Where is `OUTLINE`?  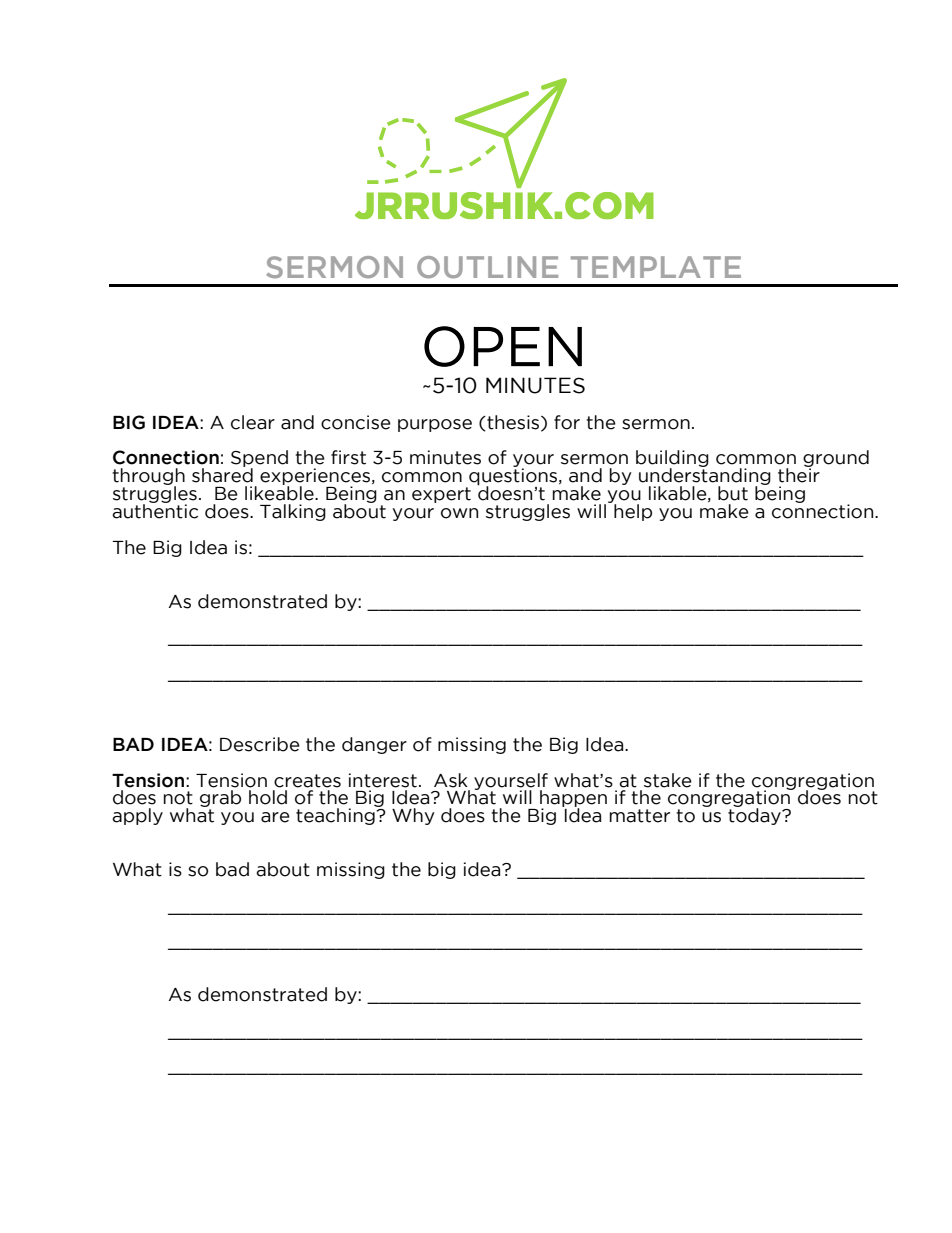
OUTLINE is located at coordinates (487, 267).
